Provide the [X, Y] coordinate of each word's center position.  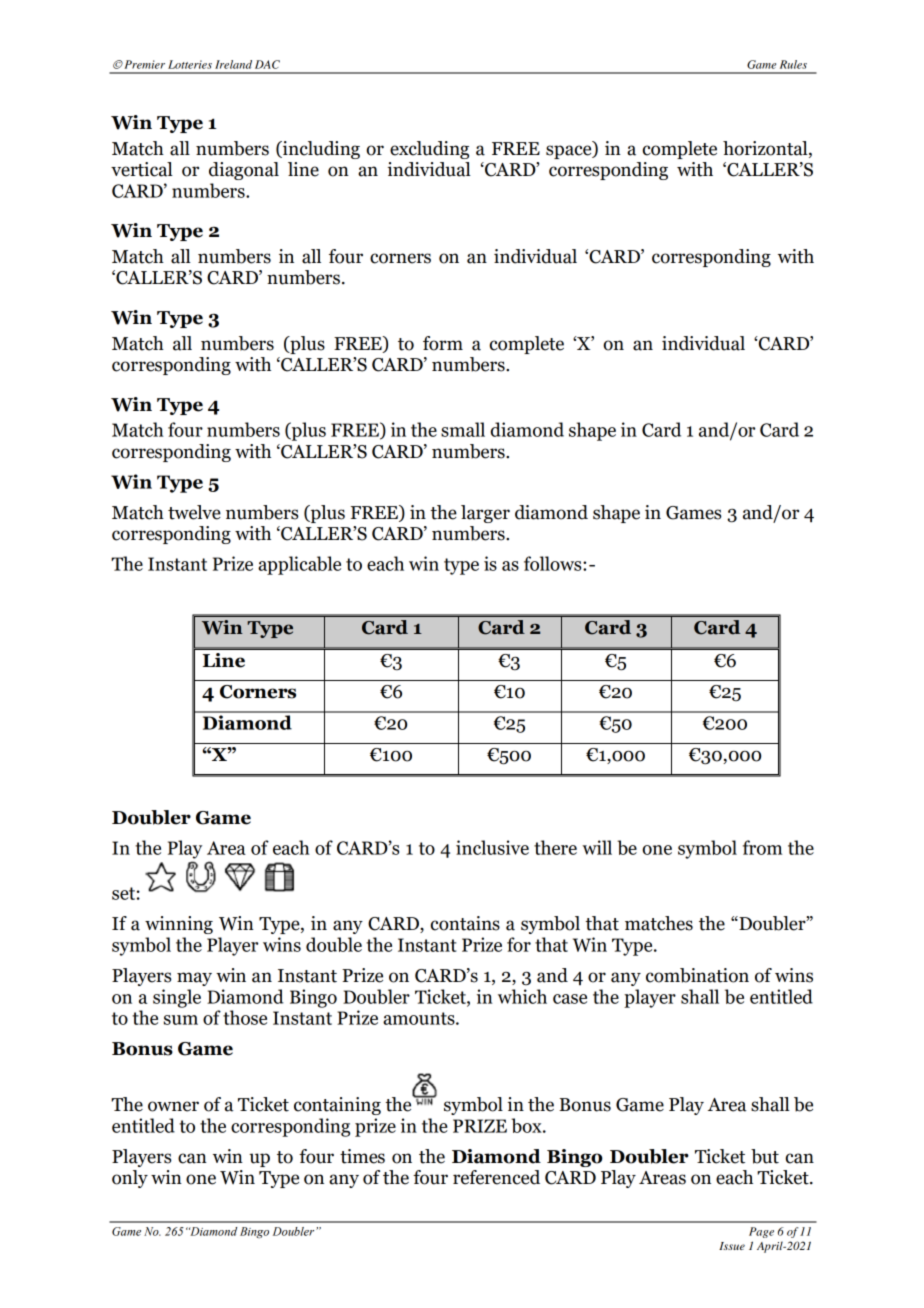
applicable [299, 565]
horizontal [766, 148]
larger [485, 514]
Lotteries [190, 64]
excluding [429, 150]
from [762, 847]
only [130, 1179]
